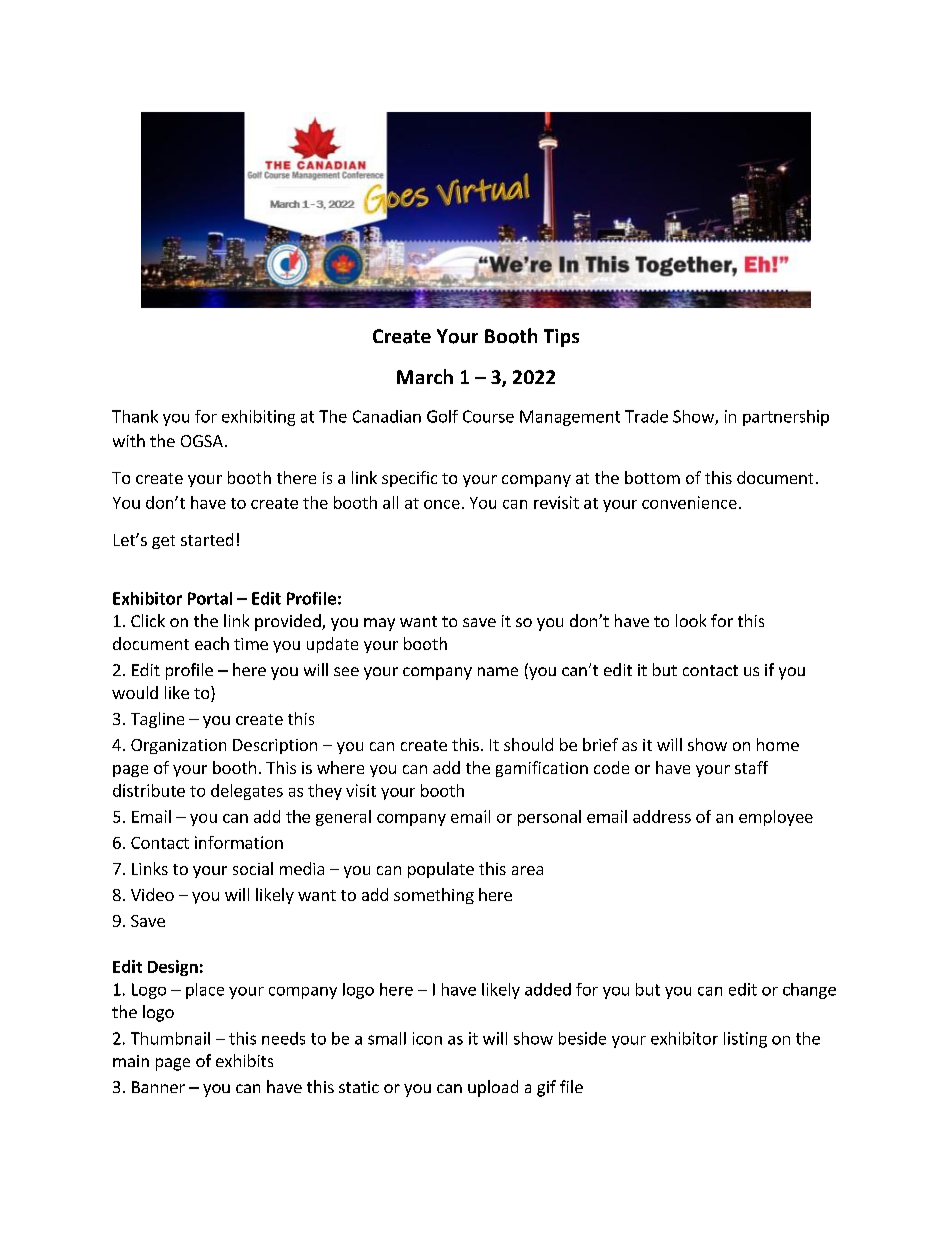 This image has width=952, height=1233. I want to click on exhibits, so click(244, 1060).
